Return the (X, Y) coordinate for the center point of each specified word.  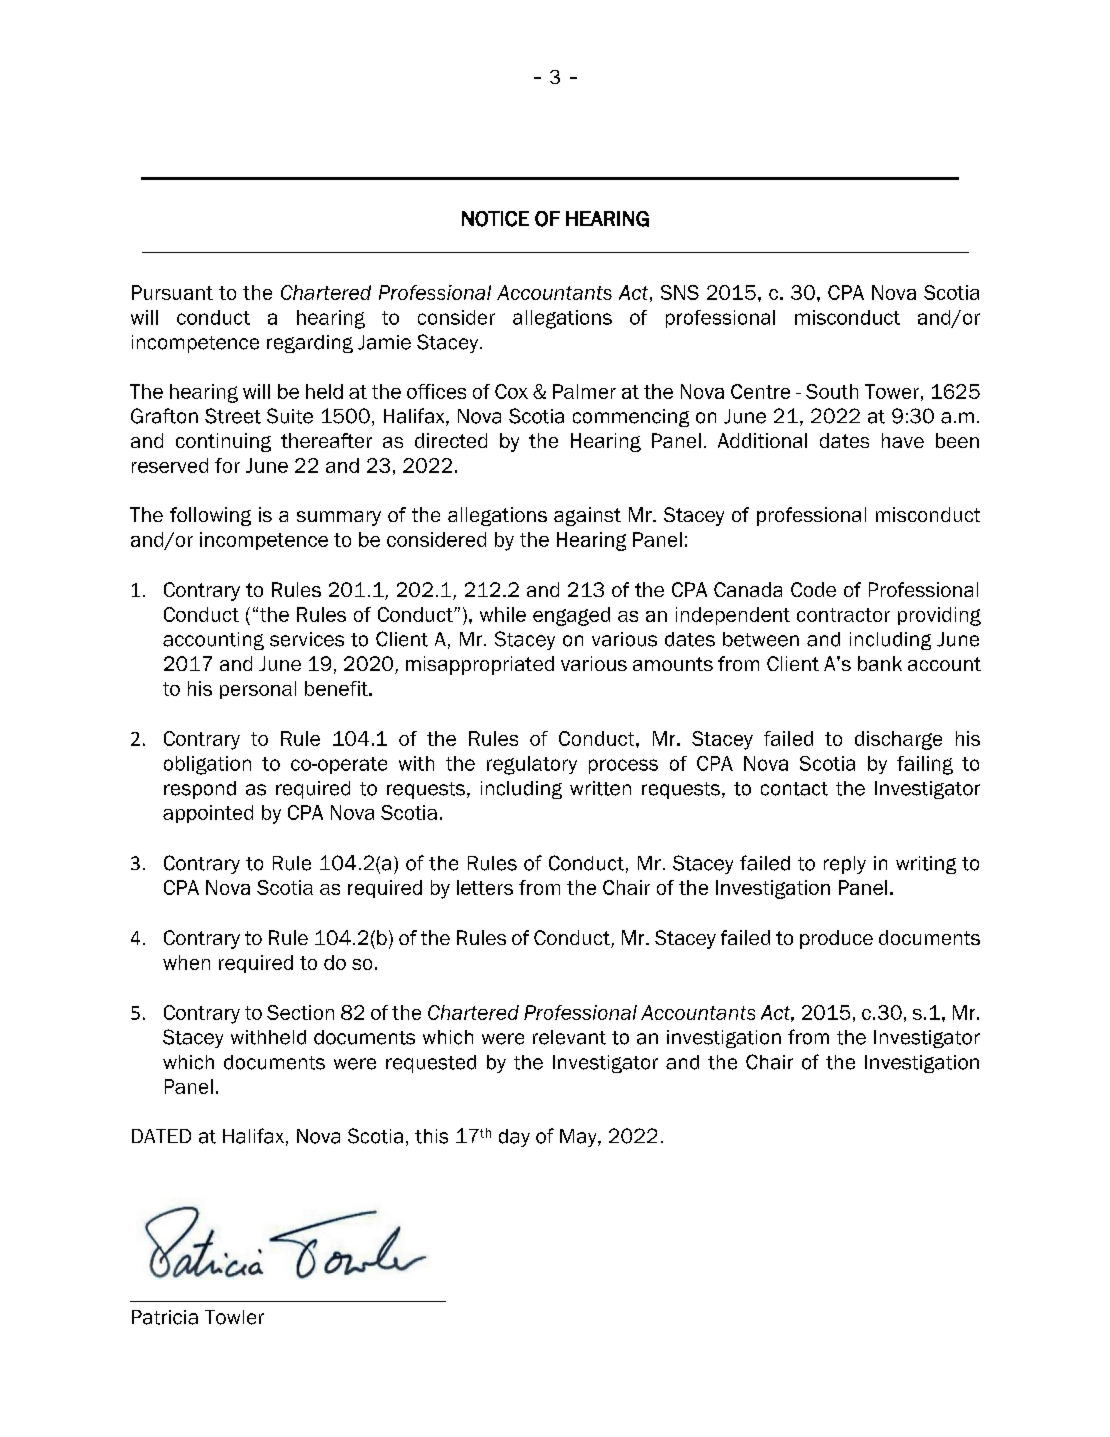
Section (300, 1012)
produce (836, 939)
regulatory (532, 765)
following (210, 516)
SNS (680, 292)
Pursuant (172, 292)
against (587, 516)
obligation (207, 765)
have (903, 440)
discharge (898, 740)
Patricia (165, 1317)
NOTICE (495, 219)
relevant (569, 1037)
